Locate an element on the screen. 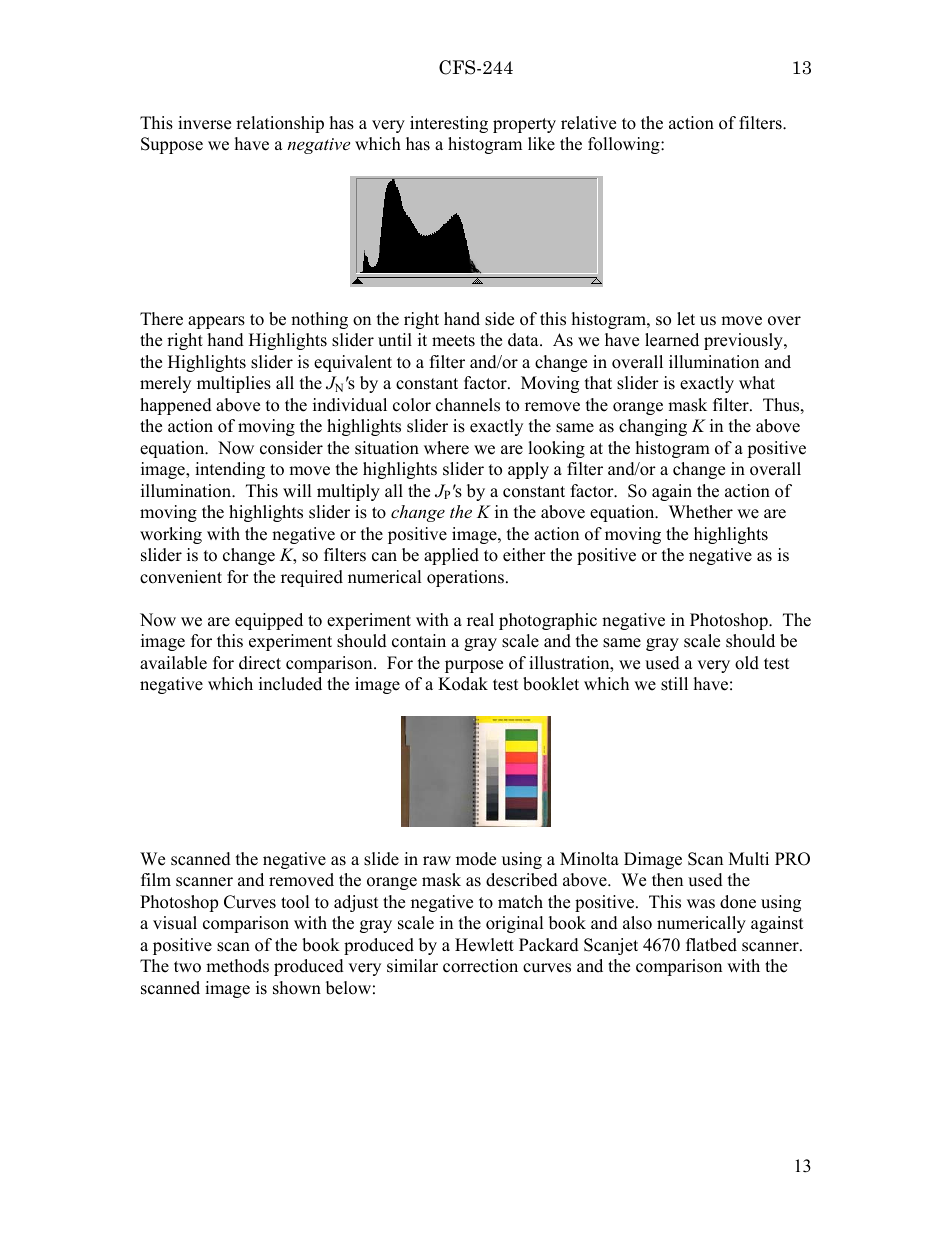 This screenshot has height=1233, width=952. following is located at coordinates (625, 145).
